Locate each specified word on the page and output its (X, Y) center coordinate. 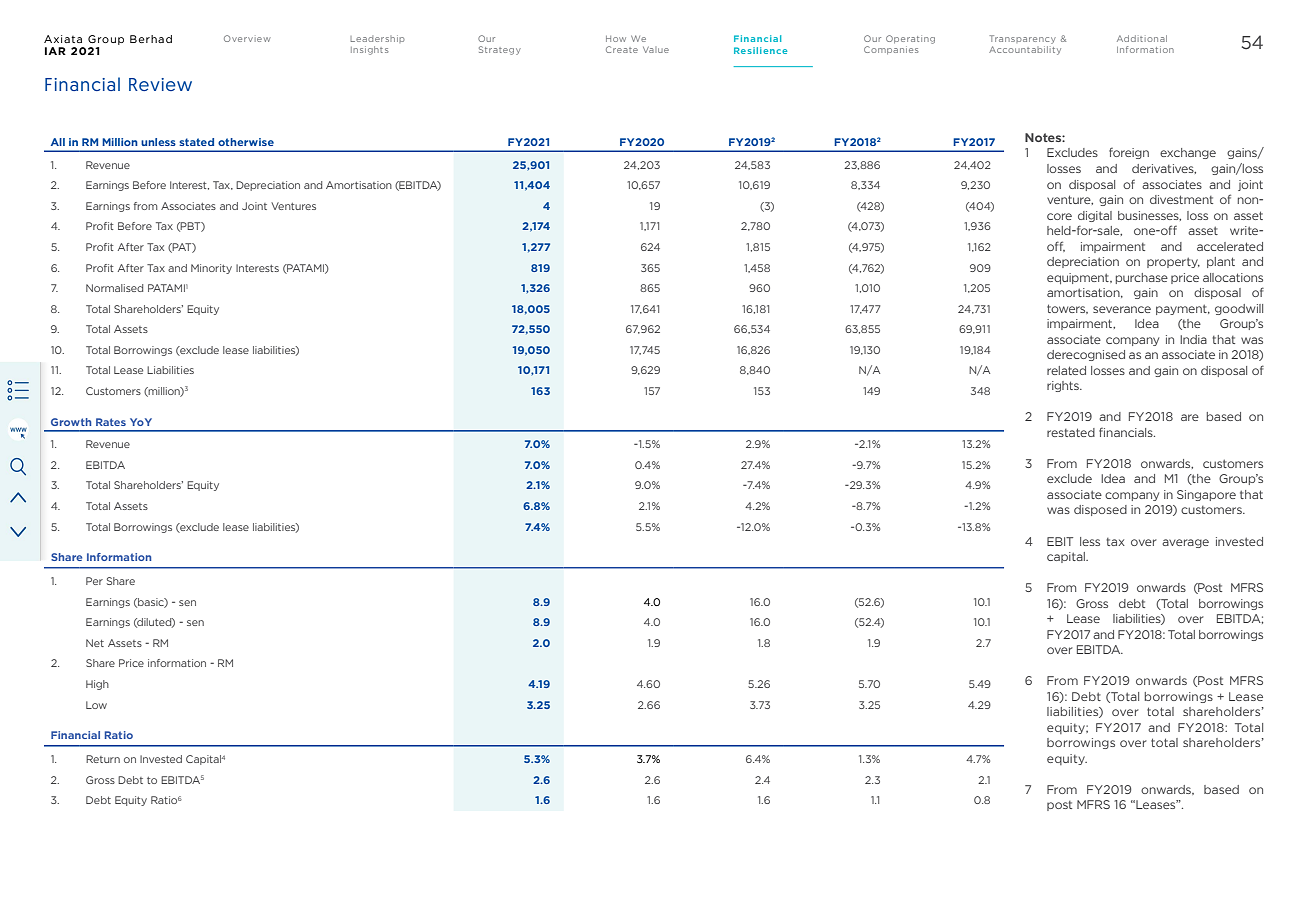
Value (656, 50)
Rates (111, 422)
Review (160, 84)
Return (103, 759)
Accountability (1025, 49)
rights (1064, 386)
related (1066, 370)
